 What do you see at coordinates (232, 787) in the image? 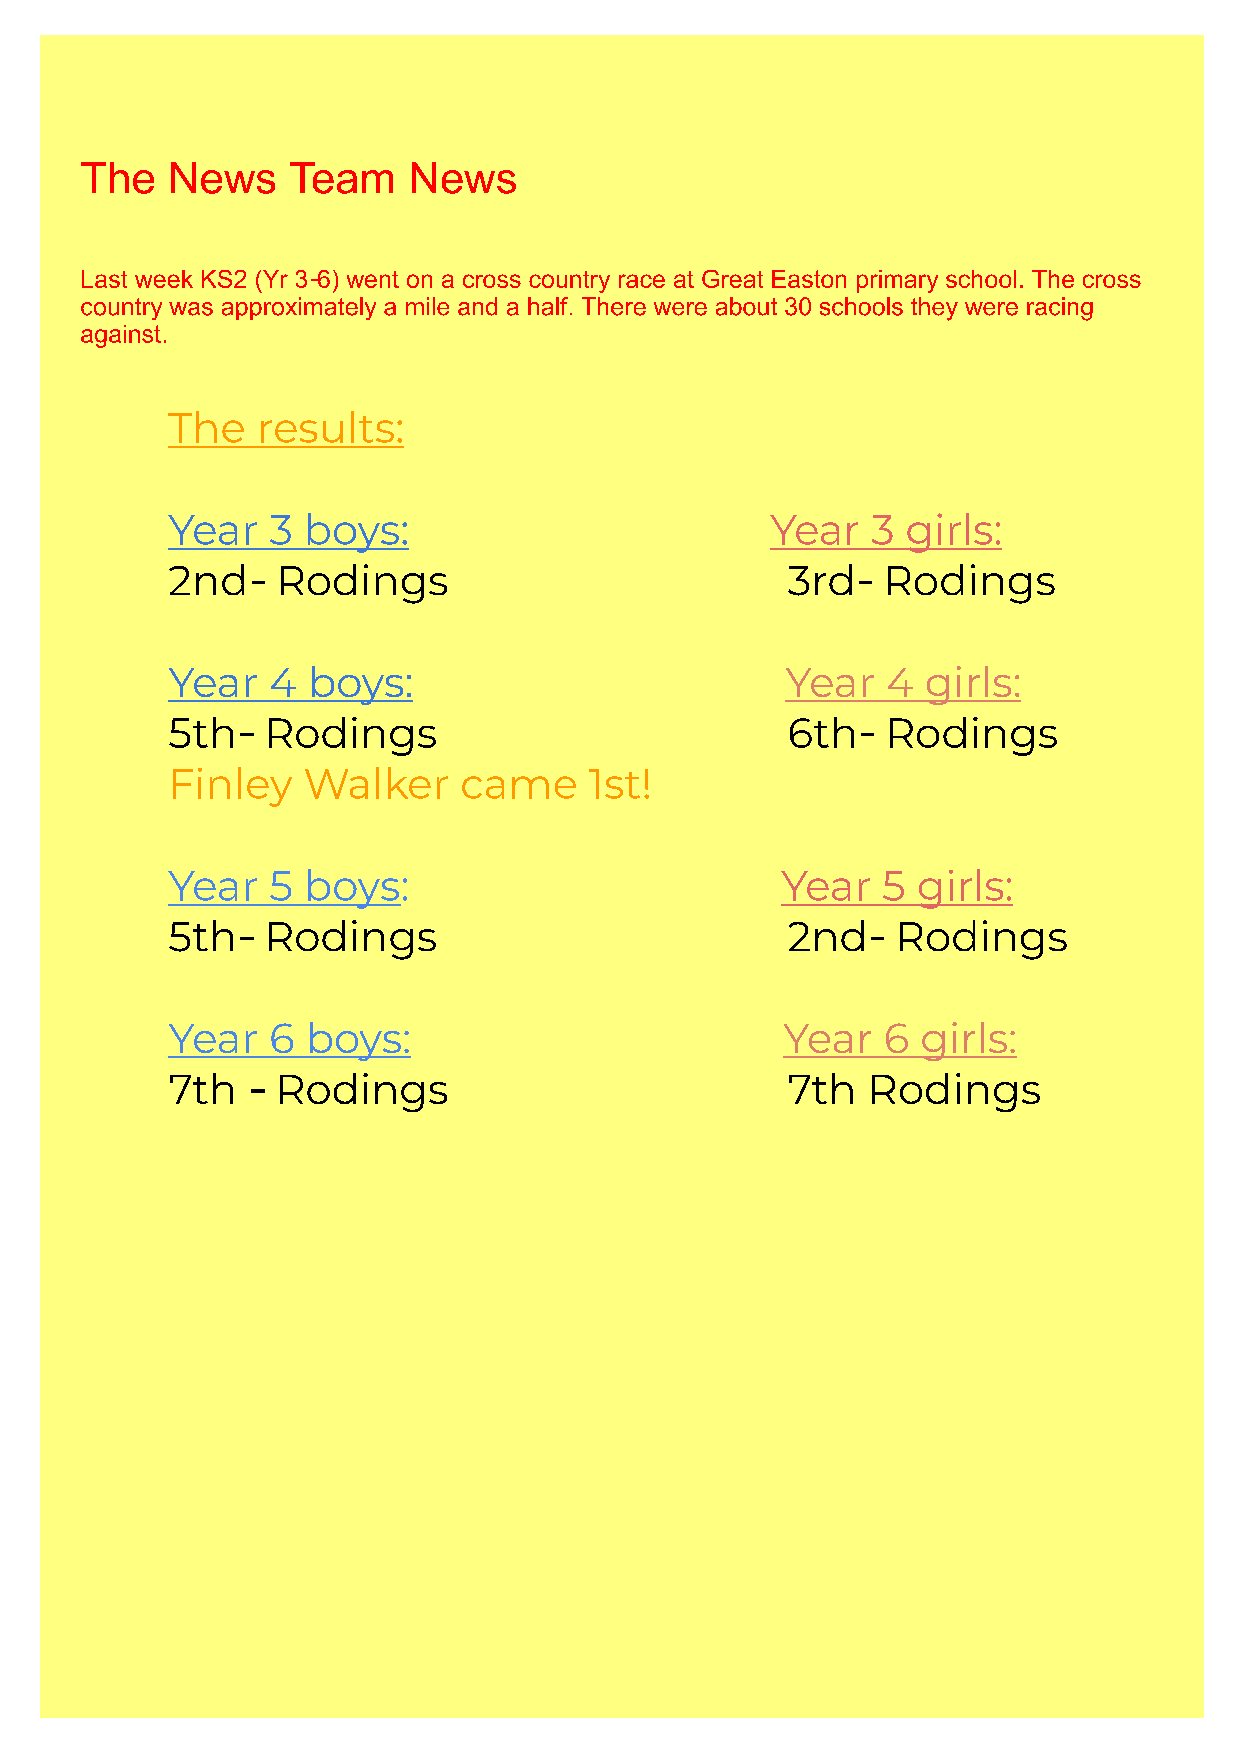
I see `Finley` at bounding box center [232, 787].
